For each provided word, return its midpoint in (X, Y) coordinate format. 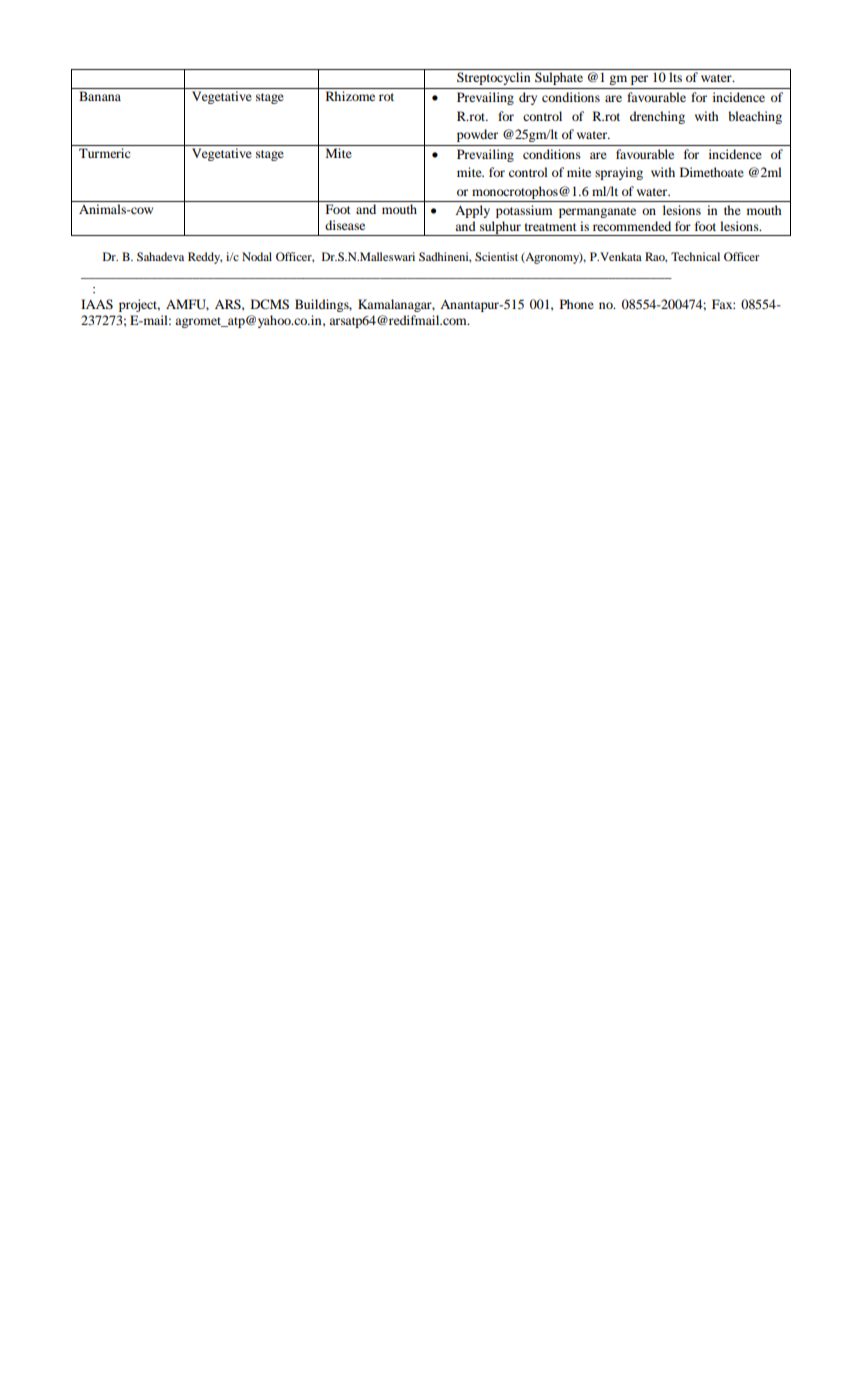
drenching (657, 117)
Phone (577, 304)
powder (477, 135)
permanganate (597, 212)
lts (675, 77)
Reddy (205, 258)
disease (345, 225)
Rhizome (350, 96)
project (139, 305)
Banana (100, 96)
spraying (619, 173)
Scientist (496, 256)
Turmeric (104, 153)
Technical (695, 256)
